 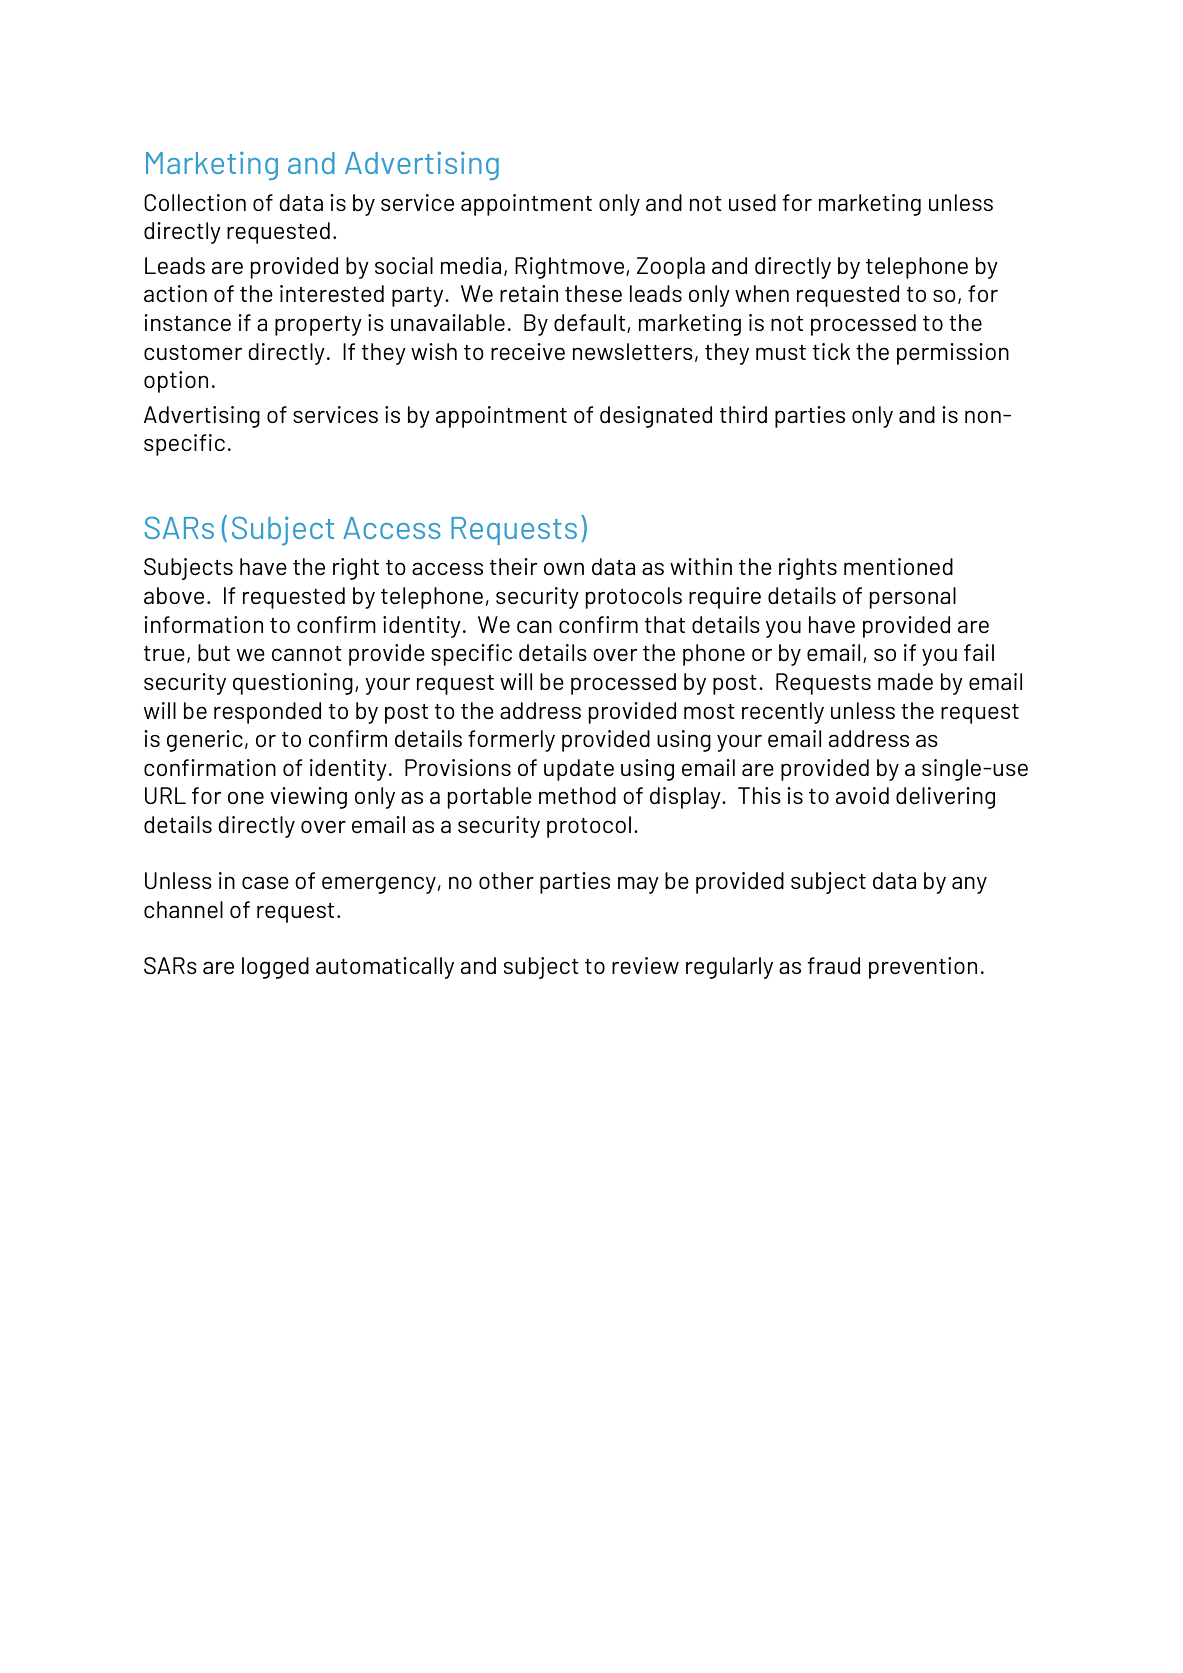 I want to click on logged, so click(x=275, y=968).
